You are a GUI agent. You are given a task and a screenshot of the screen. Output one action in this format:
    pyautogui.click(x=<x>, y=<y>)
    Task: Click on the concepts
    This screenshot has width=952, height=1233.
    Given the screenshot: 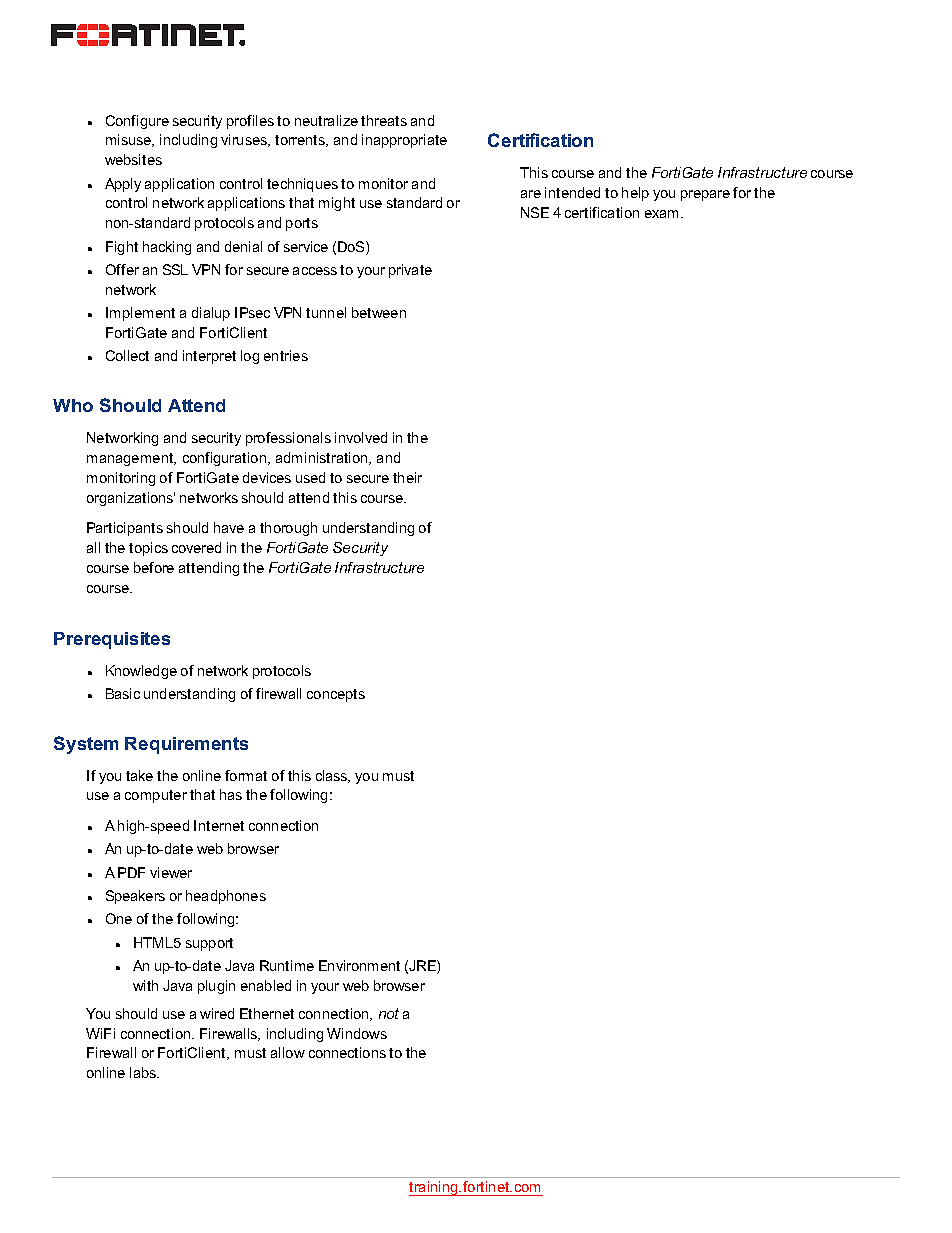 What is the action you would take?
    pyautogui.click(x=336, y=695)
